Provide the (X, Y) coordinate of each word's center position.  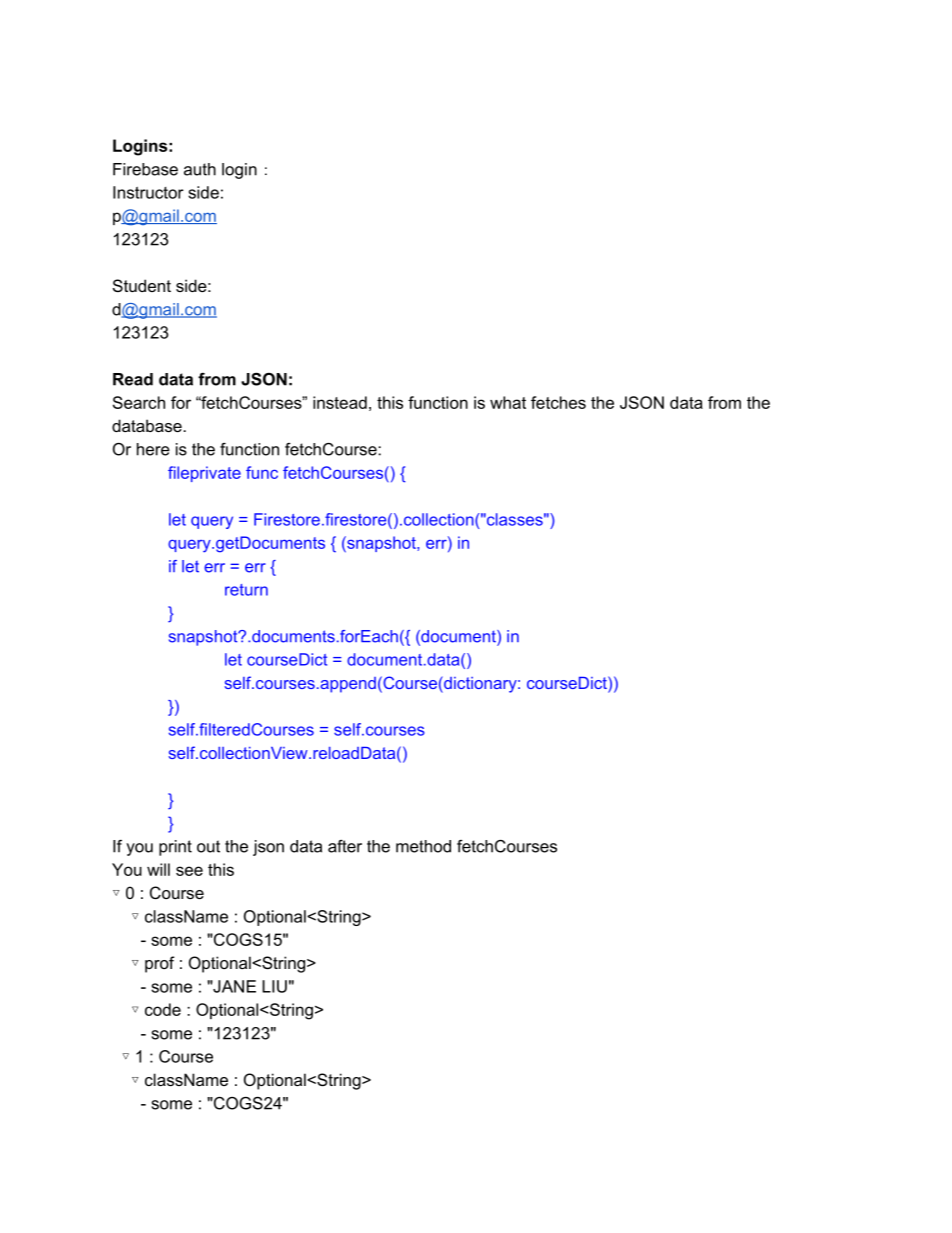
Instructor (148, 192)
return (246, 590)
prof (160, 964)
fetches (558, 402)
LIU (274, 986)
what (508, 402)
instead (340, 402)
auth (200, 169)
